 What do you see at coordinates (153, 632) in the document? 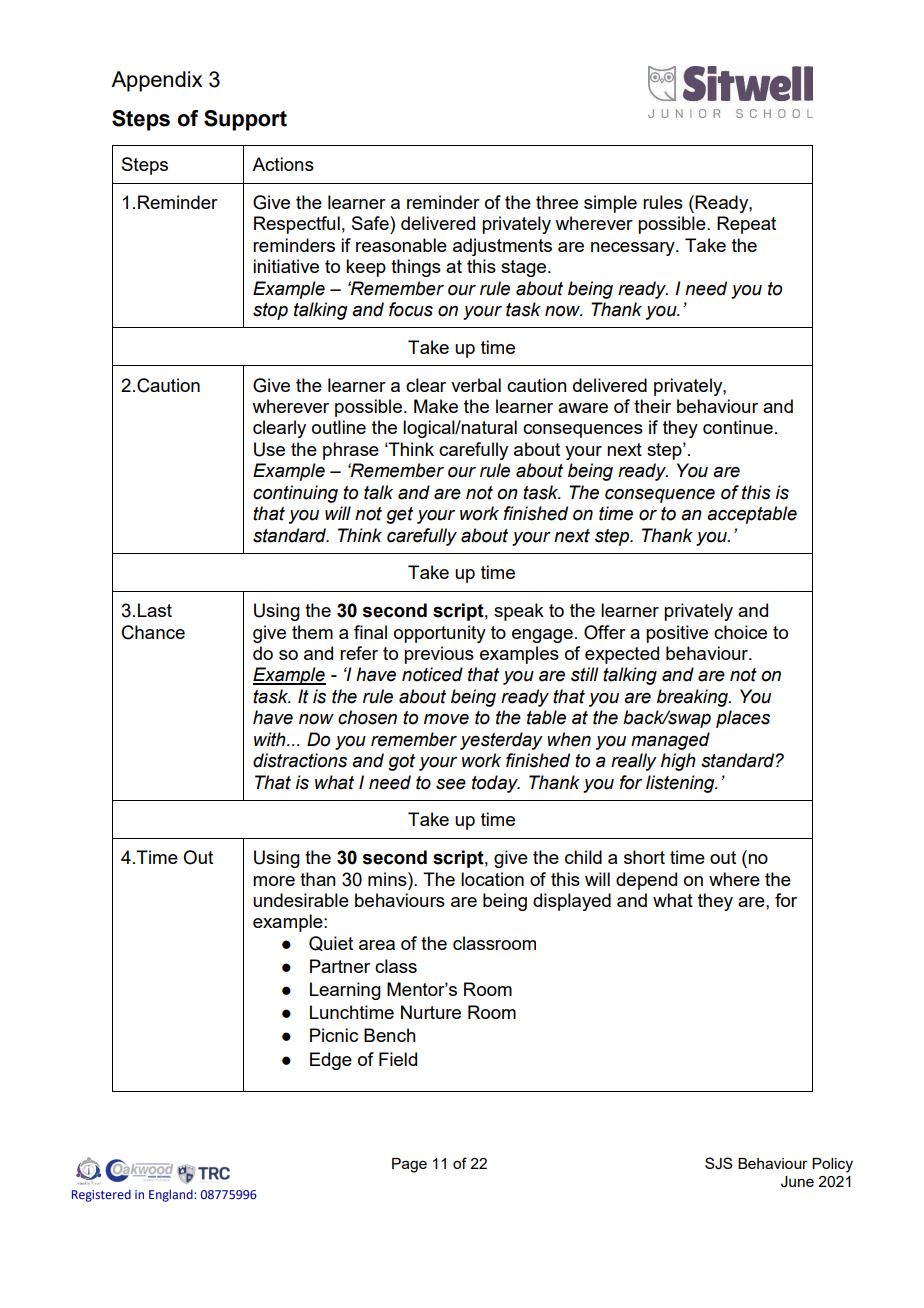
I see `Chance` at bounding box center [153, 632].
